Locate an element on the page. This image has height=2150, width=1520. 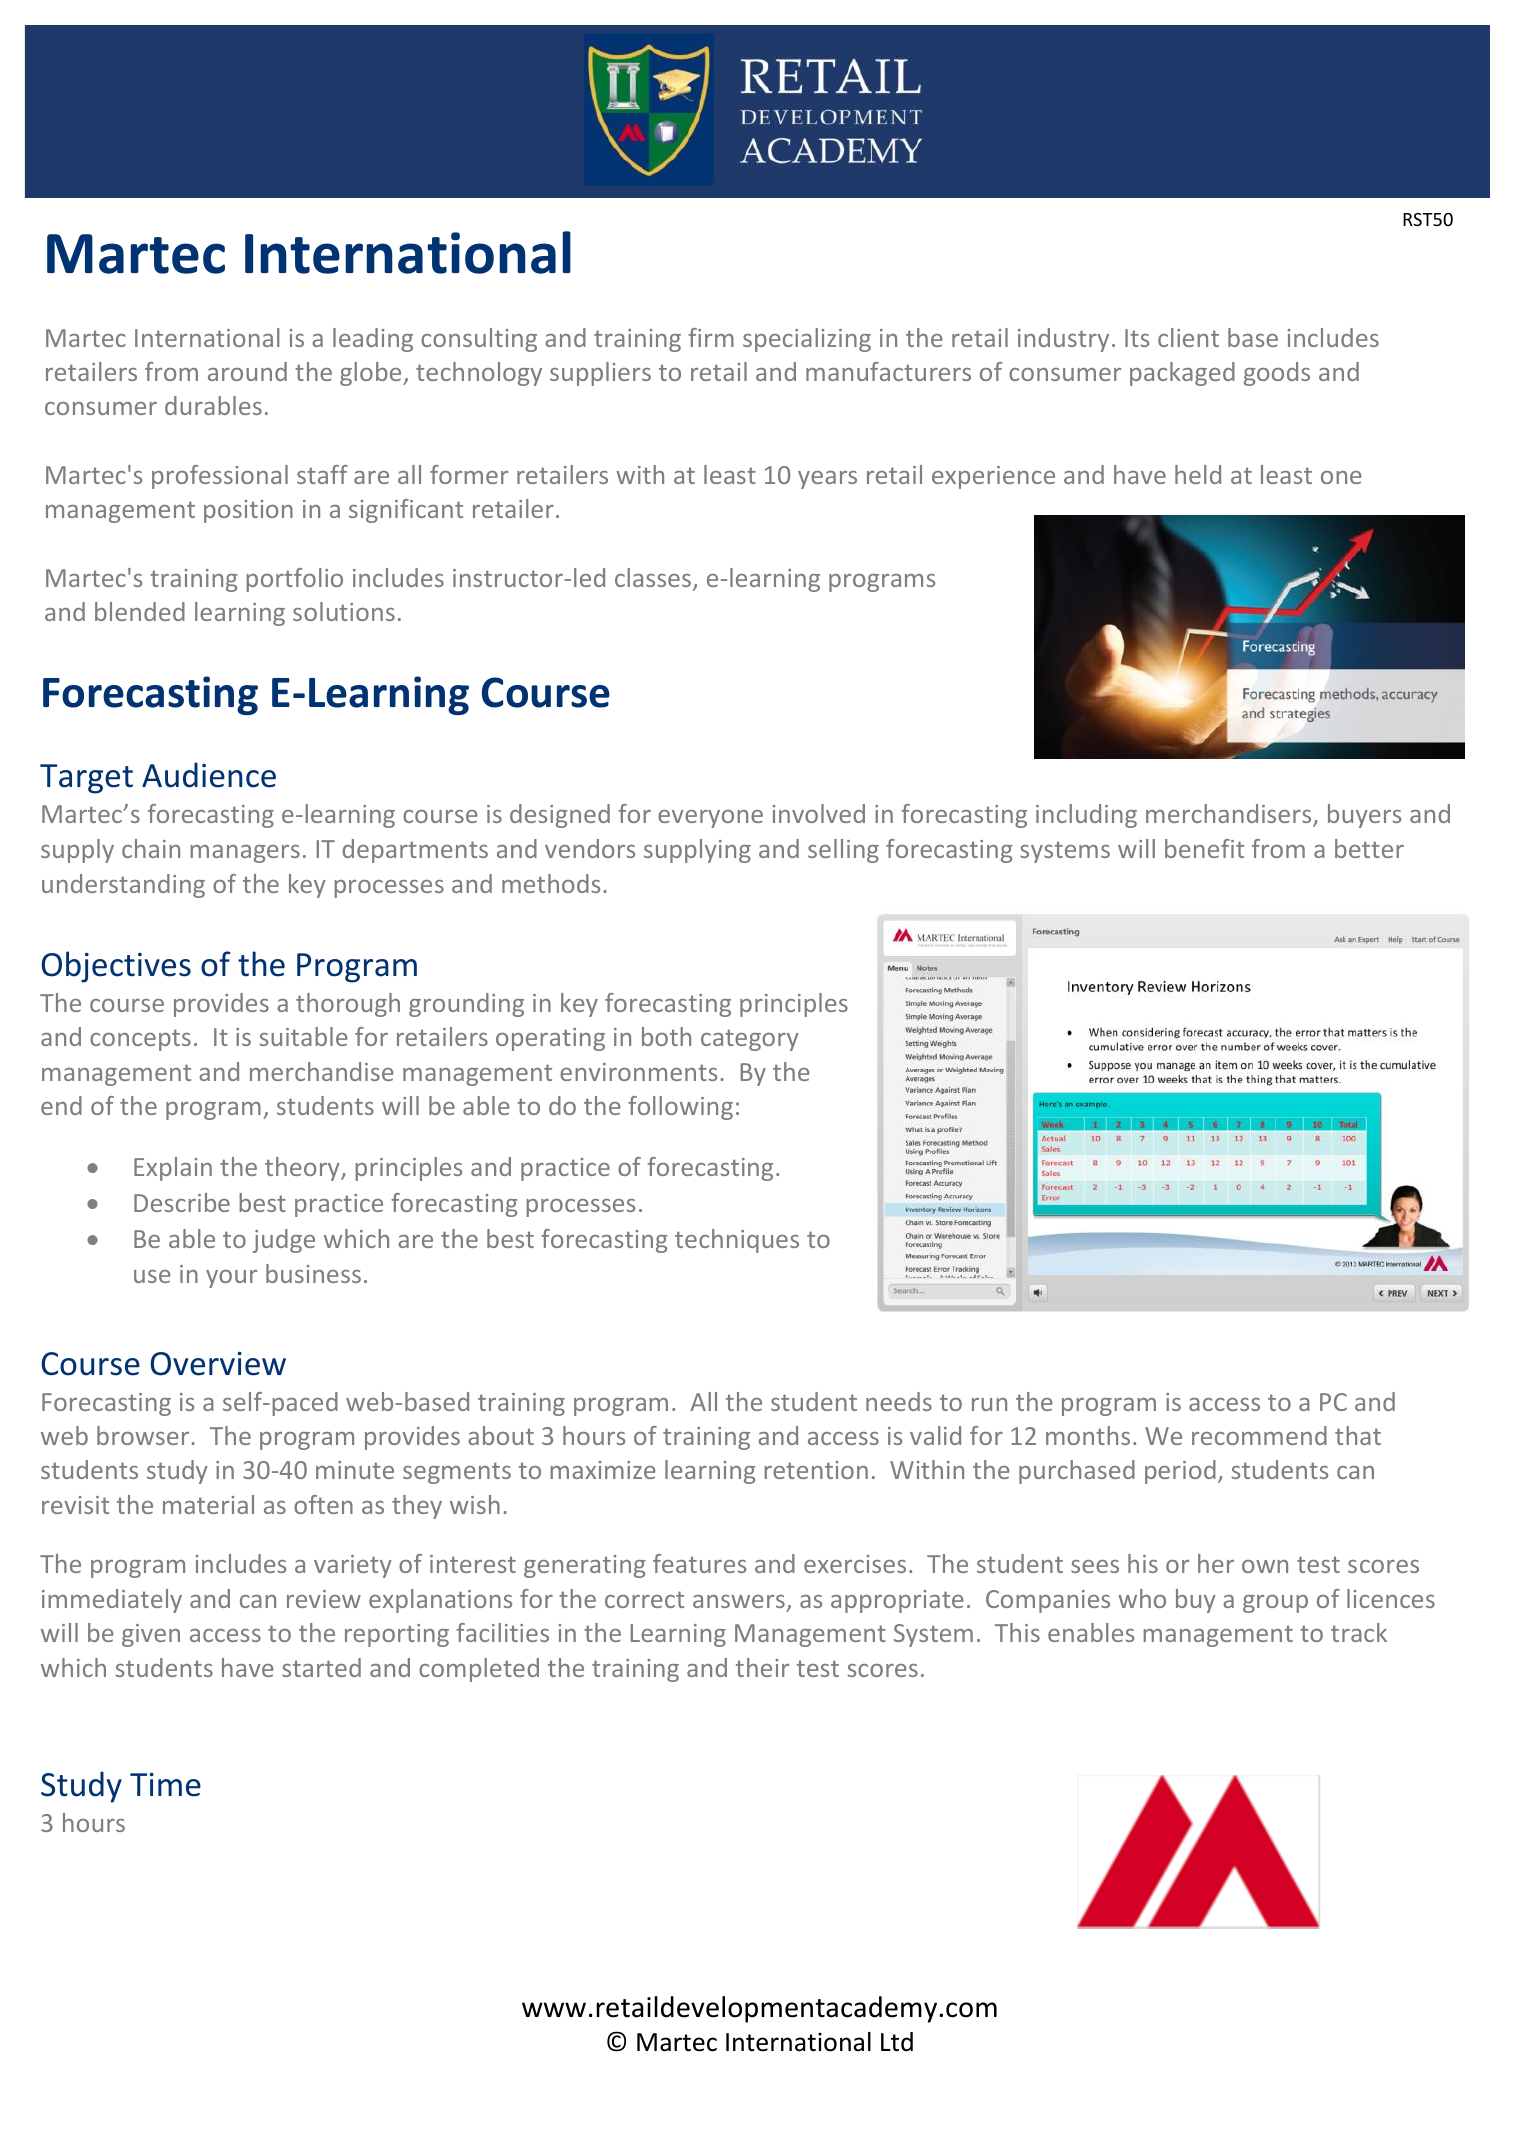
Ltd is located at coordinates (897, 2042).
